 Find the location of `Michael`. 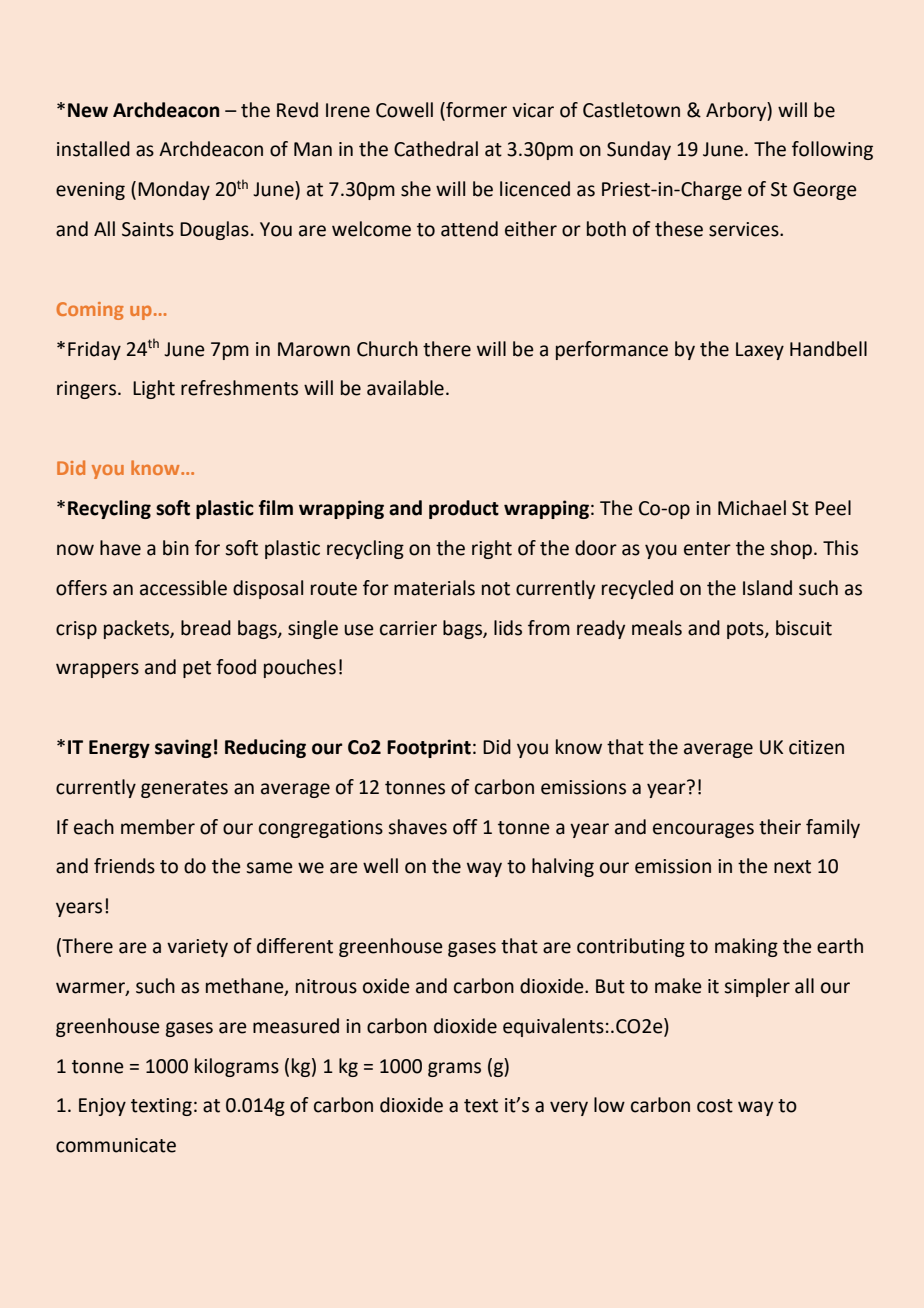

Michael is located at coordinates (752, 508).
